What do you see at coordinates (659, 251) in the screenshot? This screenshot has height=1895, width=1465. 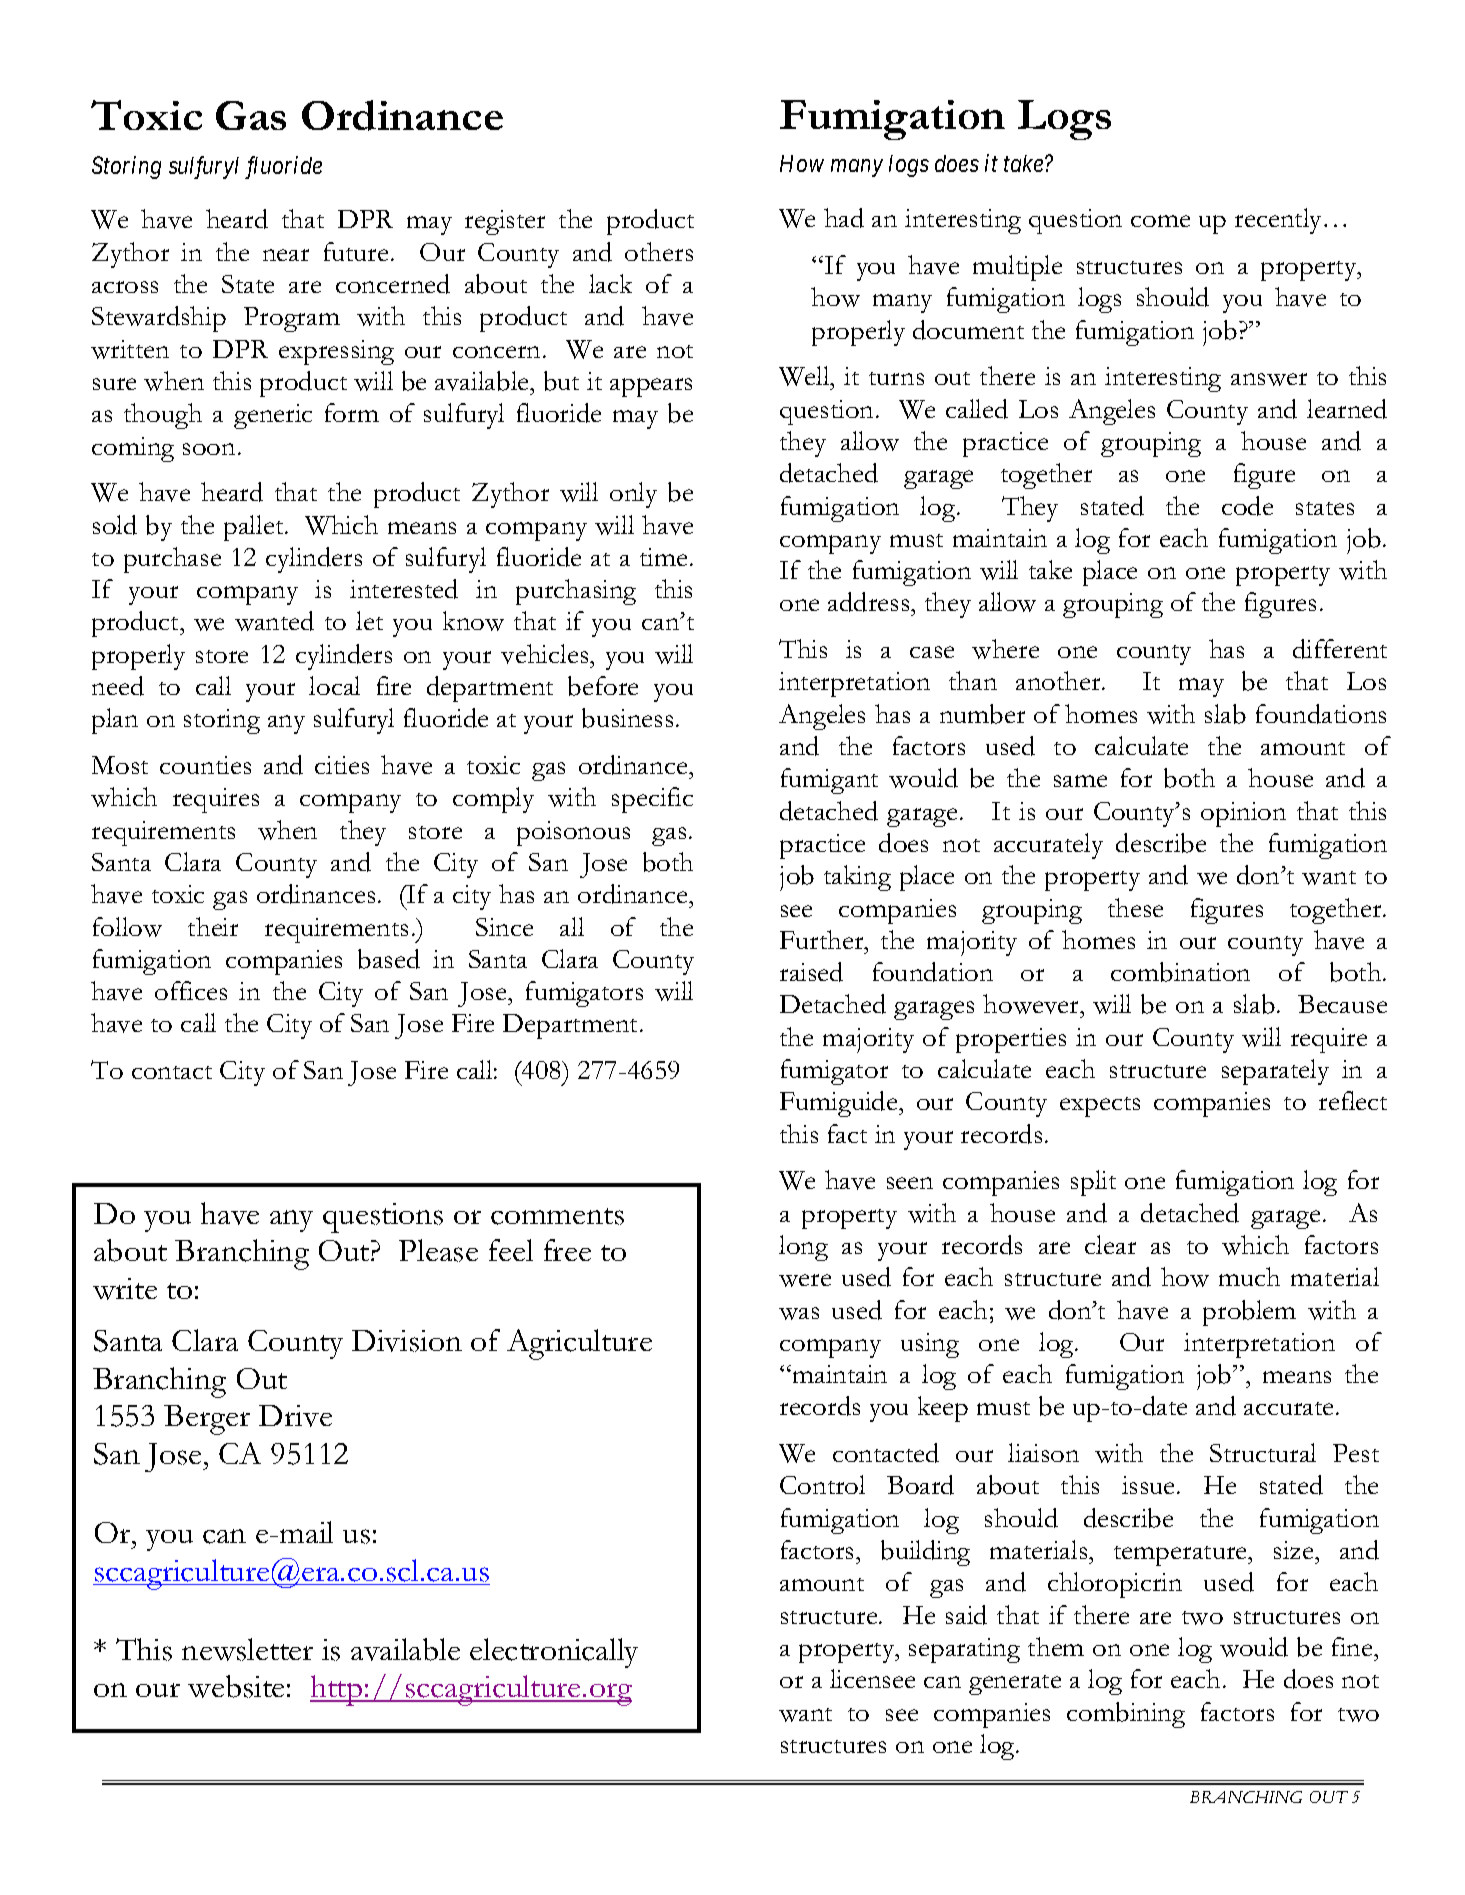 I see `others` at bounding box center [659, 251].
